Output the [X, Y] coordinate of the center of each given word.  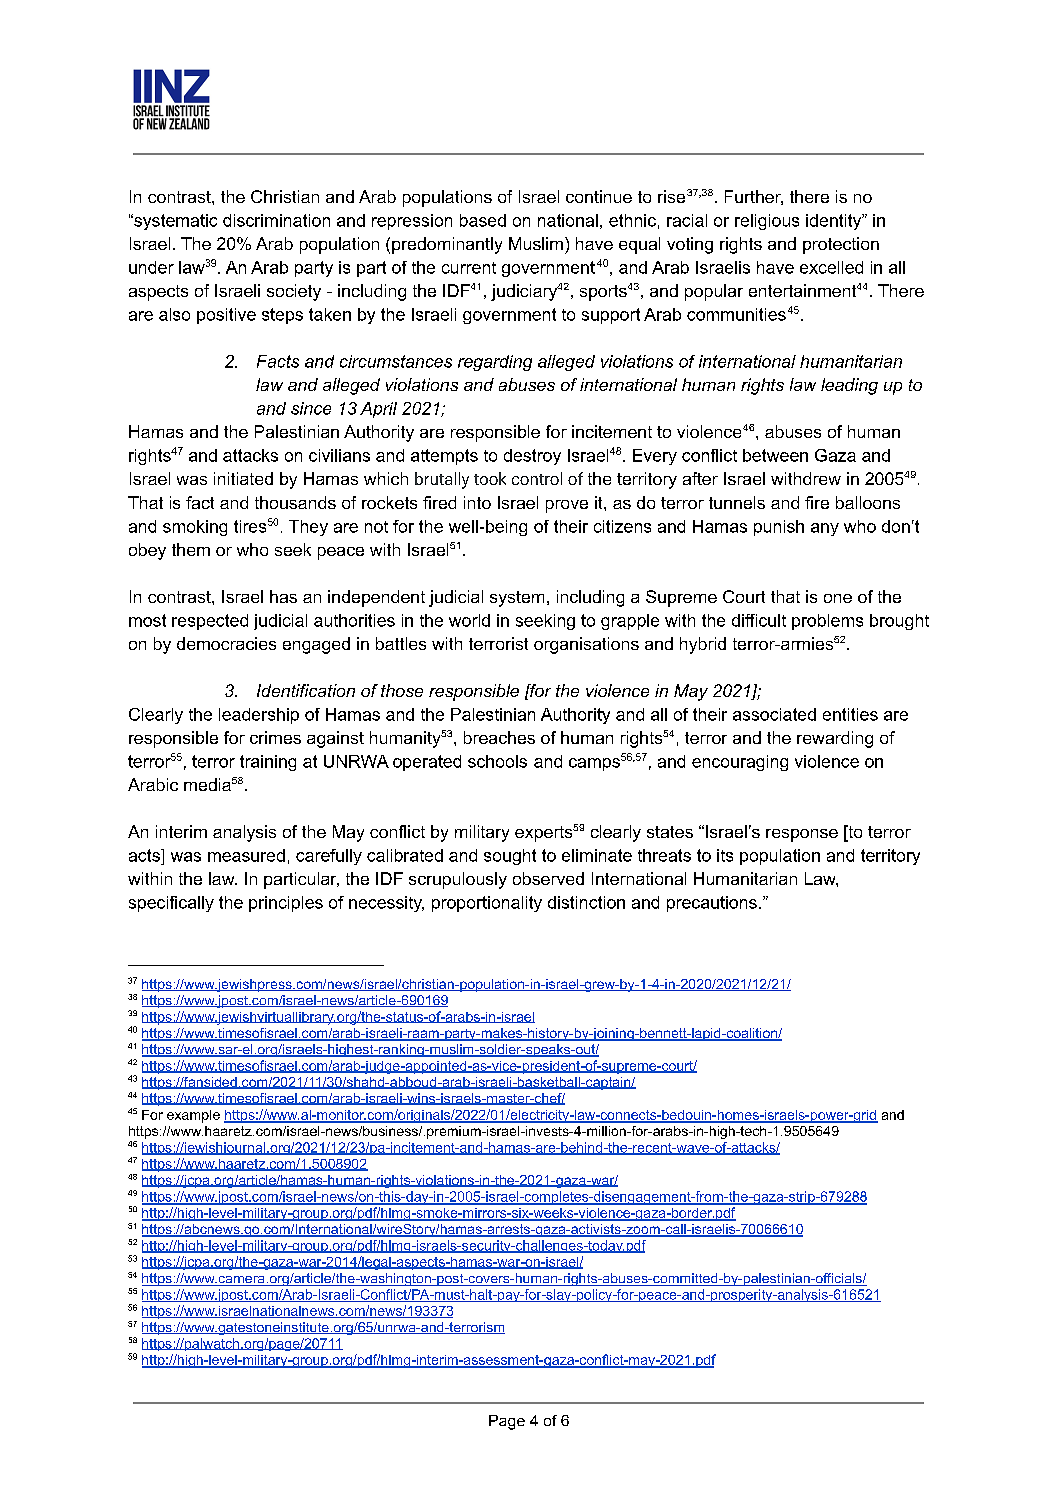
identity [835, 222]
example [193, 1116]
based [483, 220]
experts [543, 834]
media [207, 784]
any [825, 529]
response [802, 835]
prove [567, 506]
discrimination [276, 220]
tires [250, 526]
